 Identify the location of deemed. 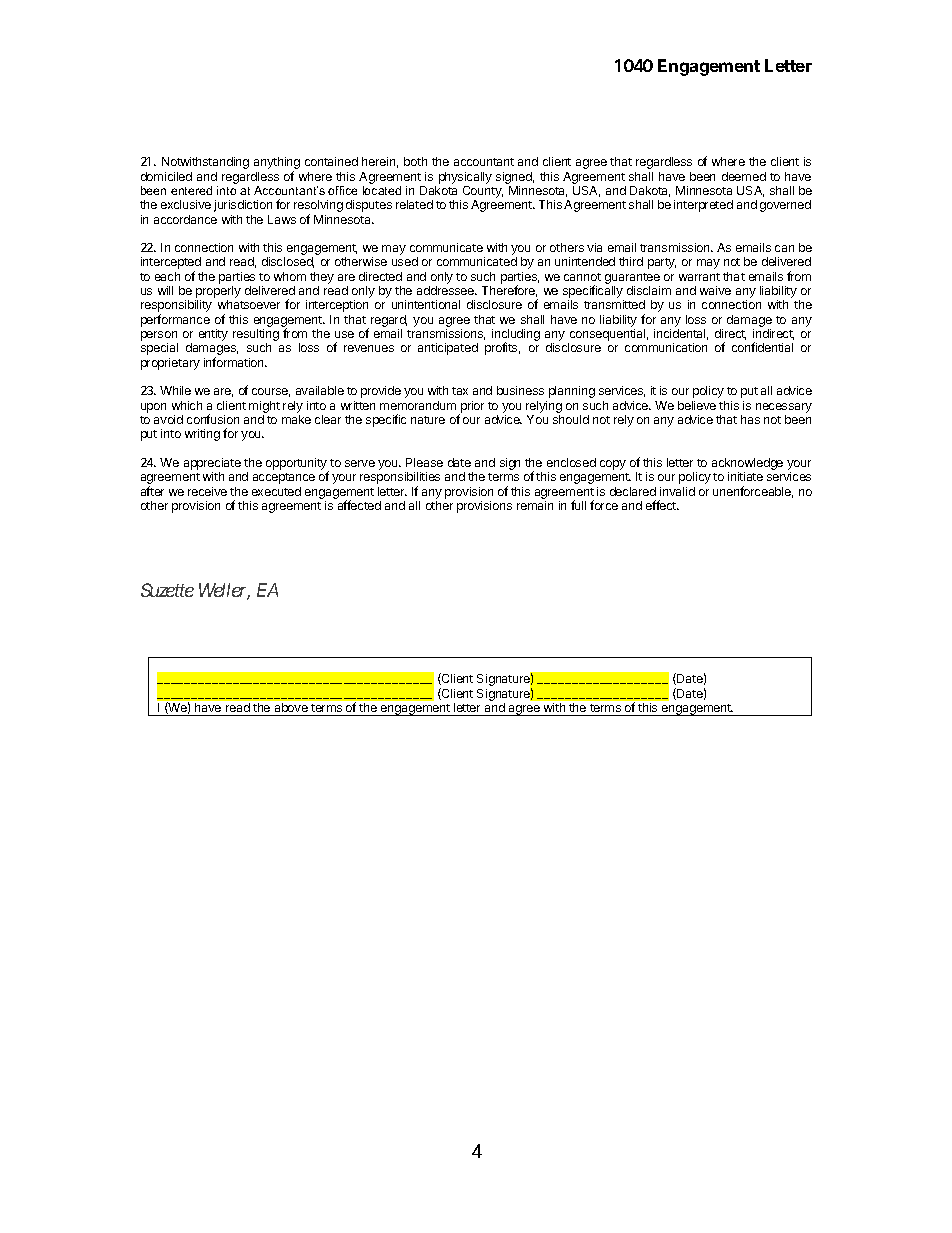
(744, 176).
